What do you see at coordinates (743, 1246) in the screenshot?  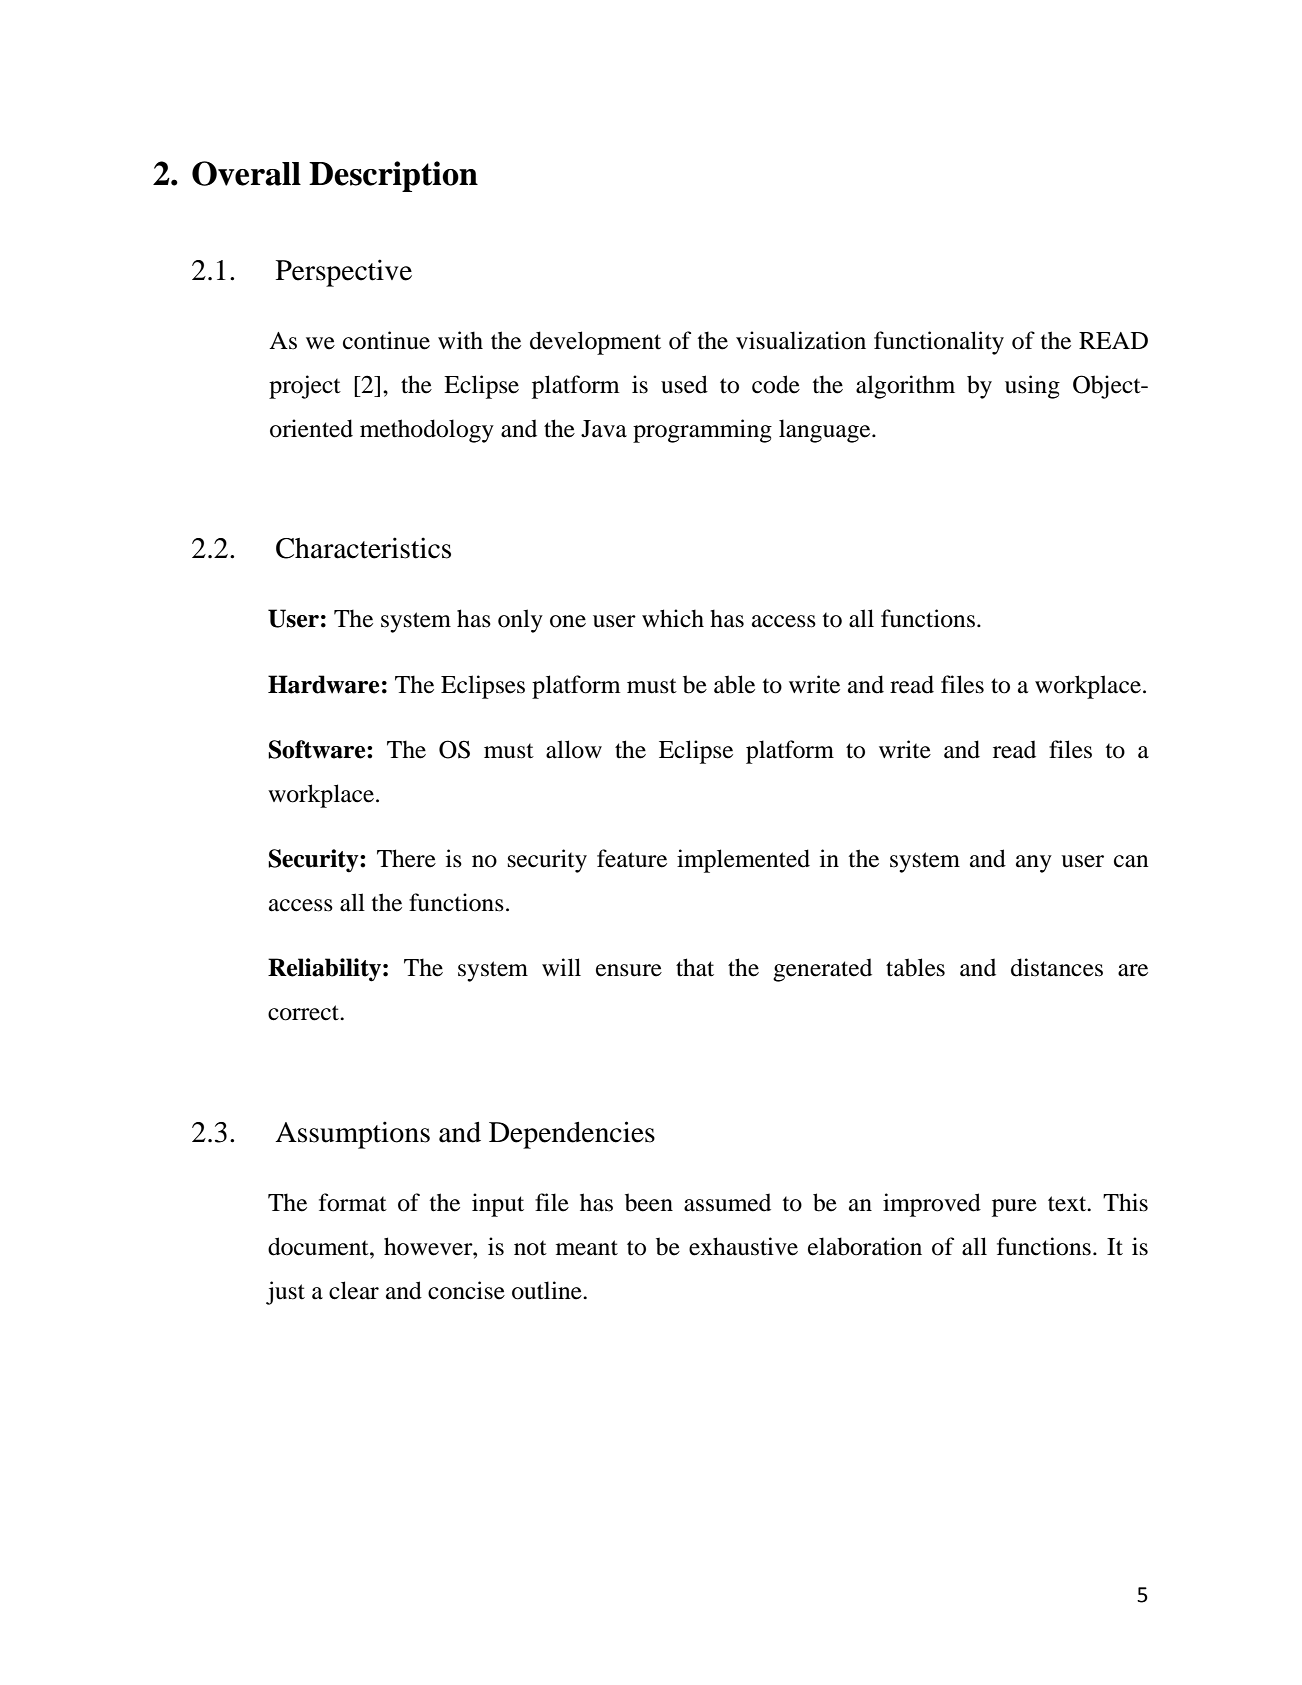 I see `exhaustive` at bounding box center [743, 1246].
